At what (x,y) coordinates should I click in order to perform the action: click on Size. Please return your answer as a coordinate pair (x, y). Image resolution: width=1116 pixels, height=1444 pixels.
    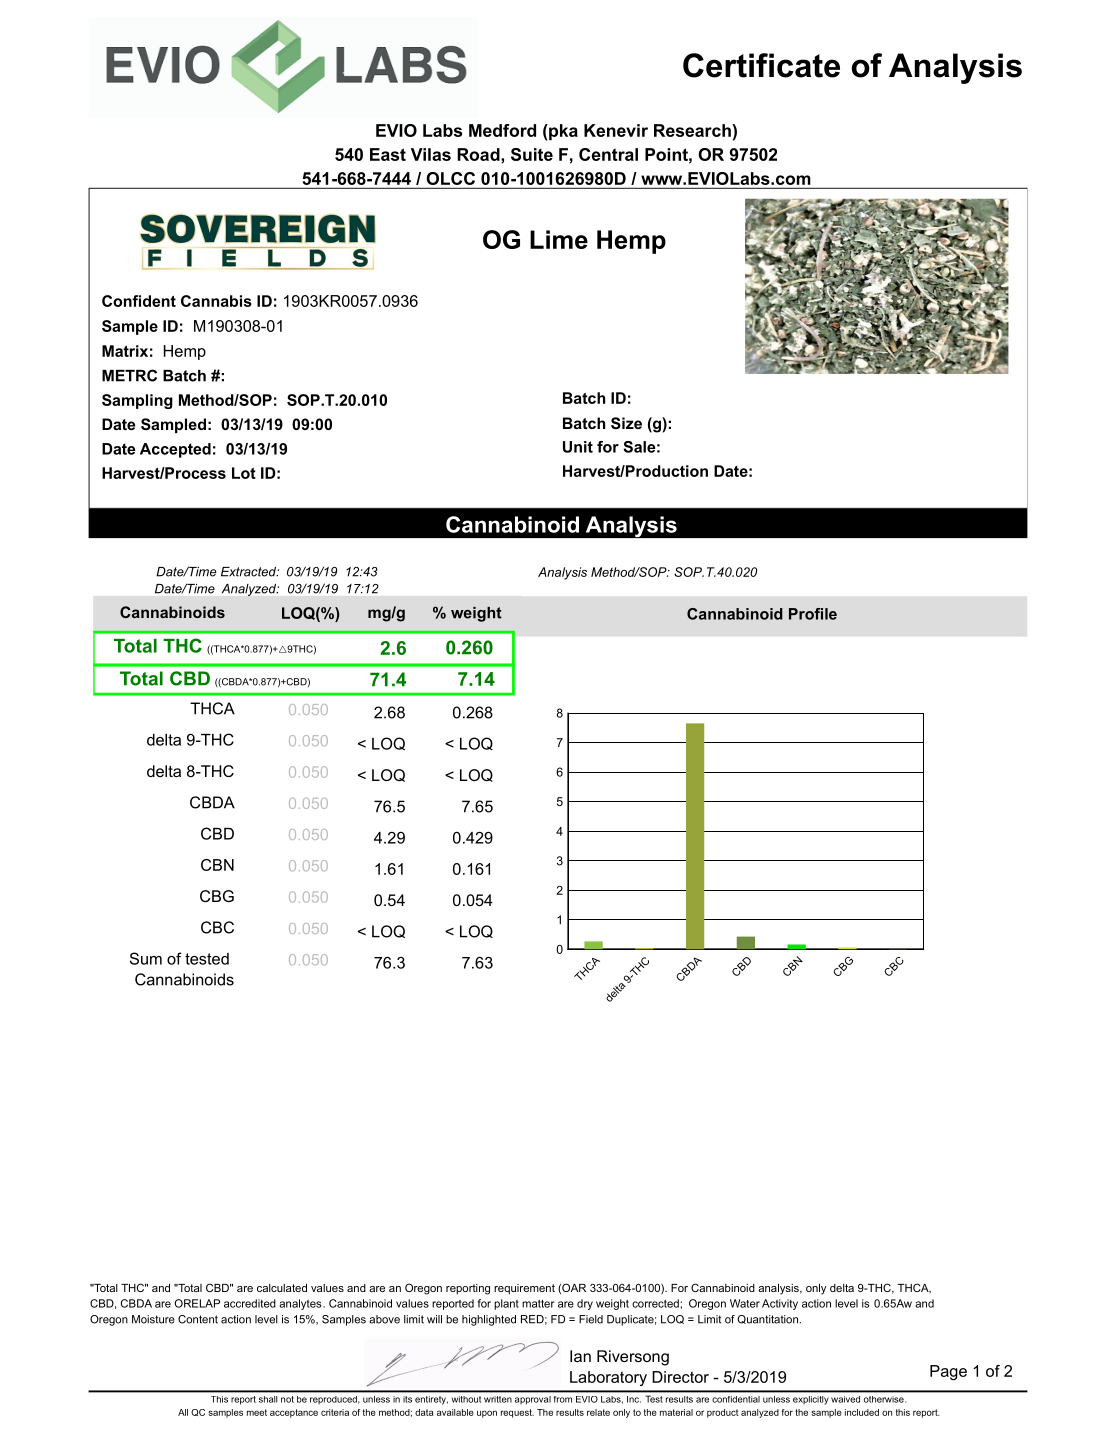
    Looking at the image, I should click on (626, 423).
